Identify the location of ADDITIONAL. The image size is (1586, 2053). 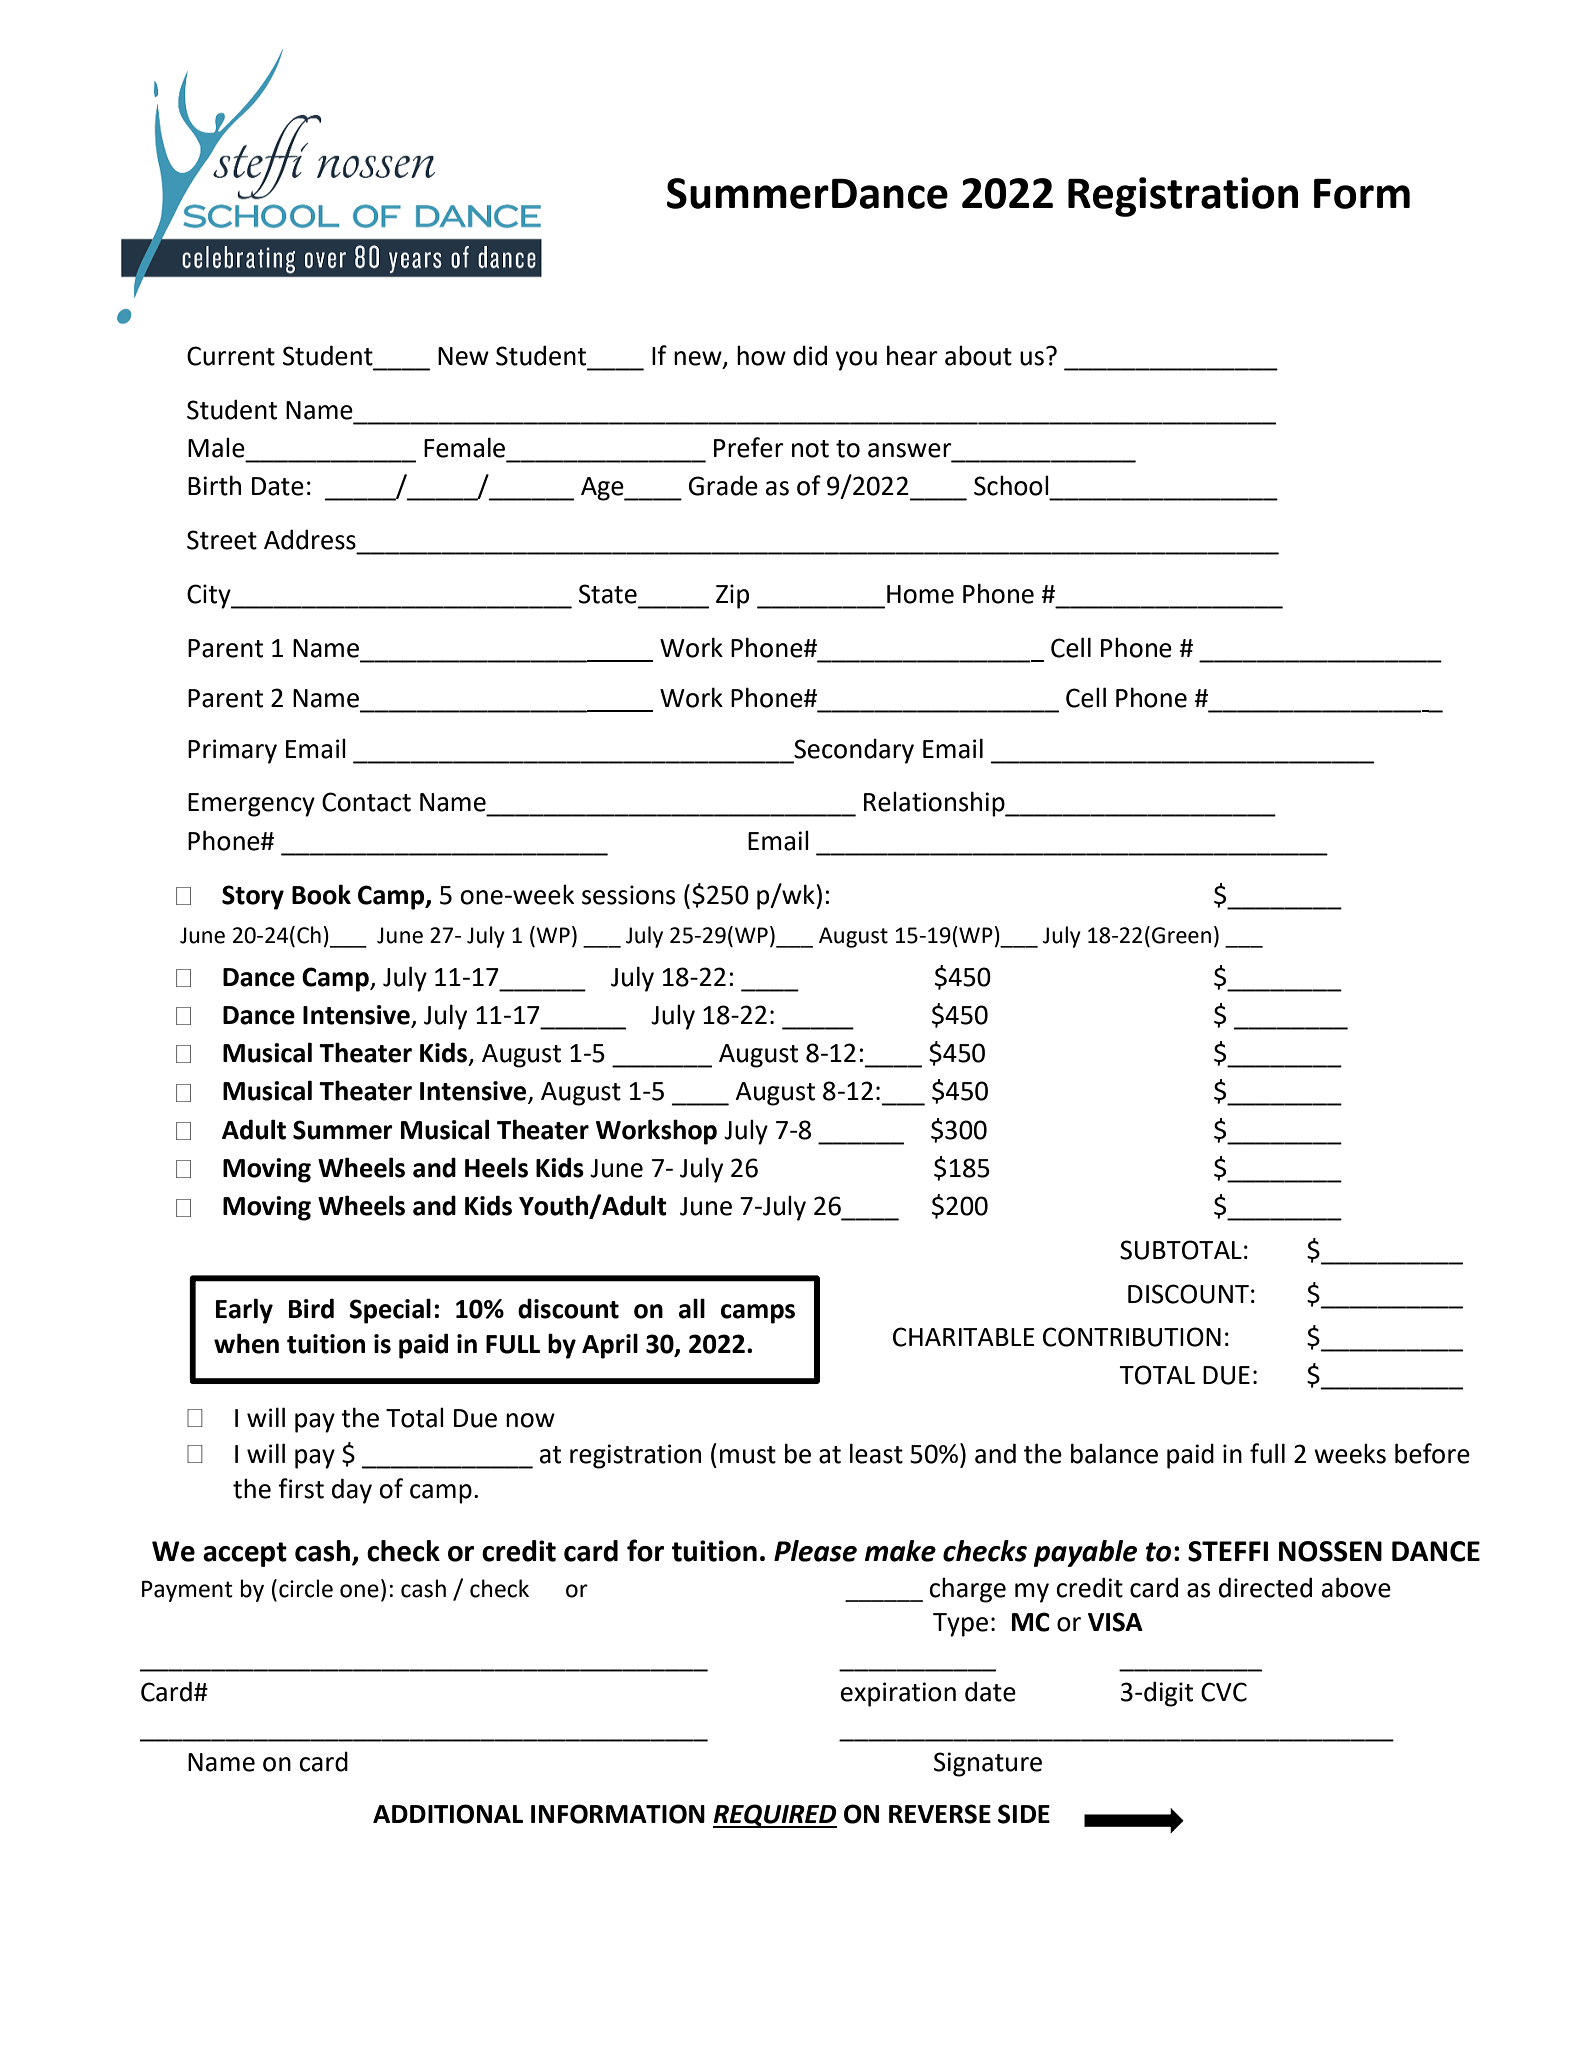
(448, 1814).
